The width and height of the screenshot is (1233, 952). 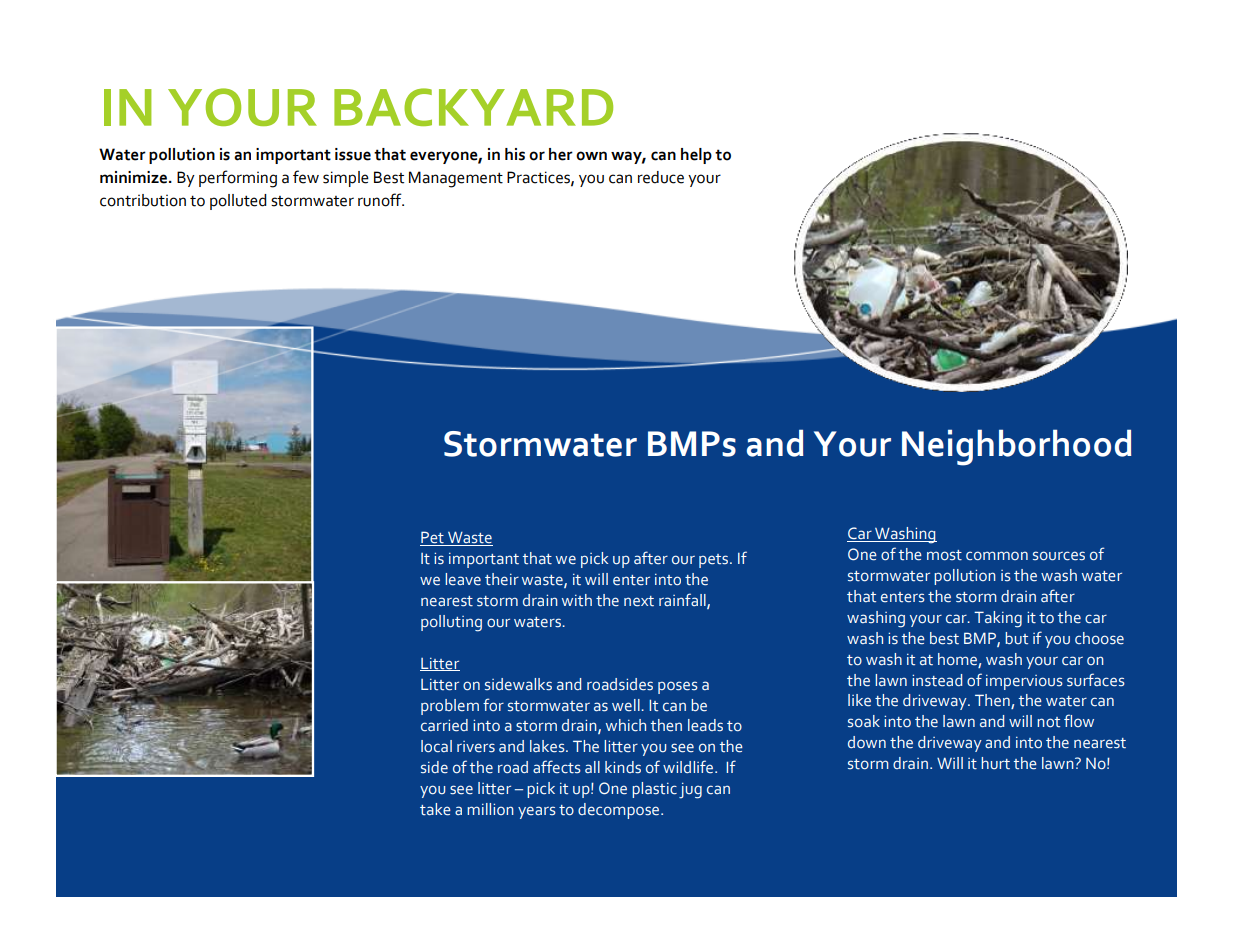 What do you see at coordinates (435, 809) in the screenshot?
I see `take` at bounding box center [435, 809].
